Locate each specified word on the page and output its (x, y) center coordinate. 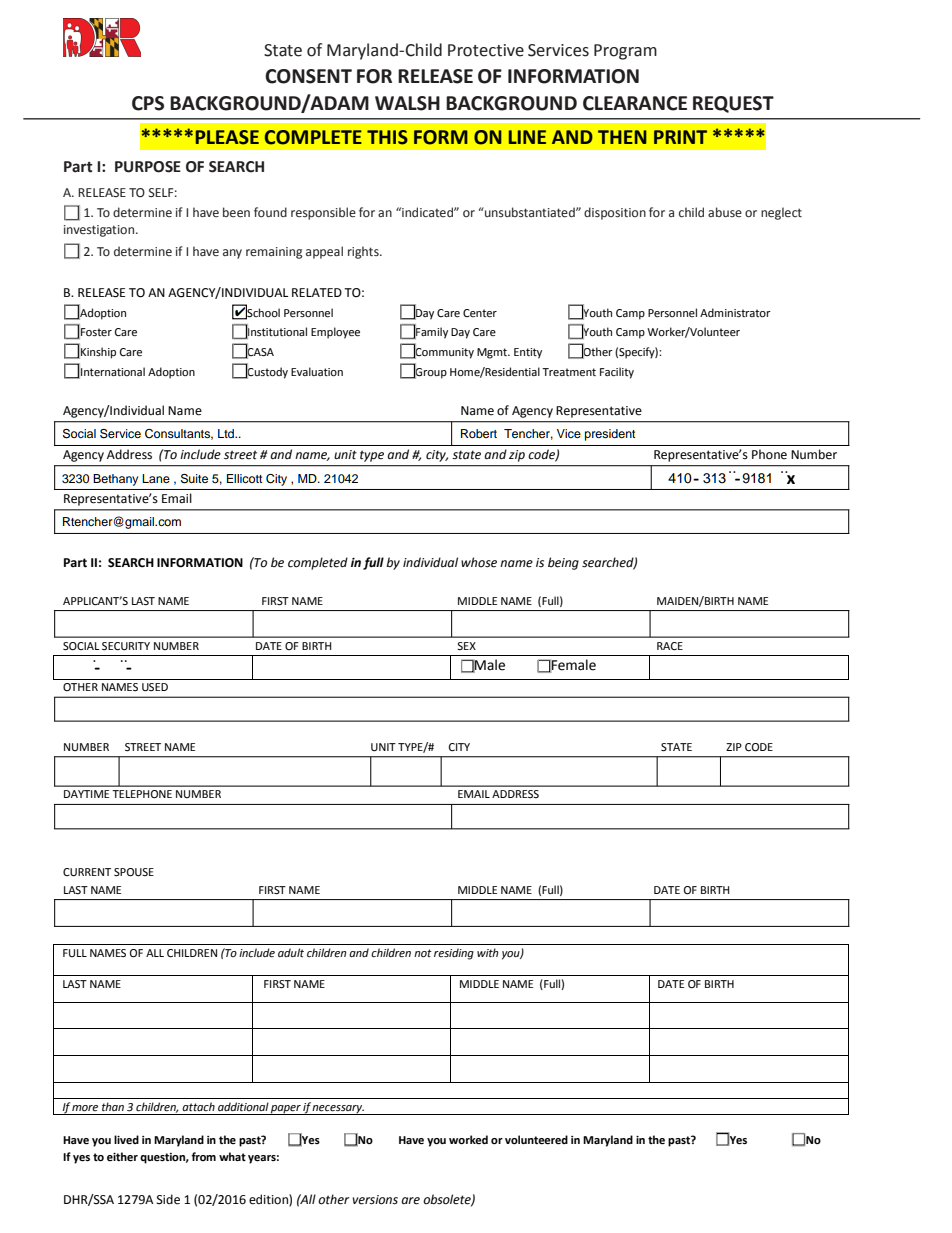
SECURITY (126, 646)
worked (468, 1140)
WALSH (407, 103)
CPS (148, 103)
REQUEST (733, 104)
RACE (670, 646)
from (203, 1156)
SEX (466, 646)
